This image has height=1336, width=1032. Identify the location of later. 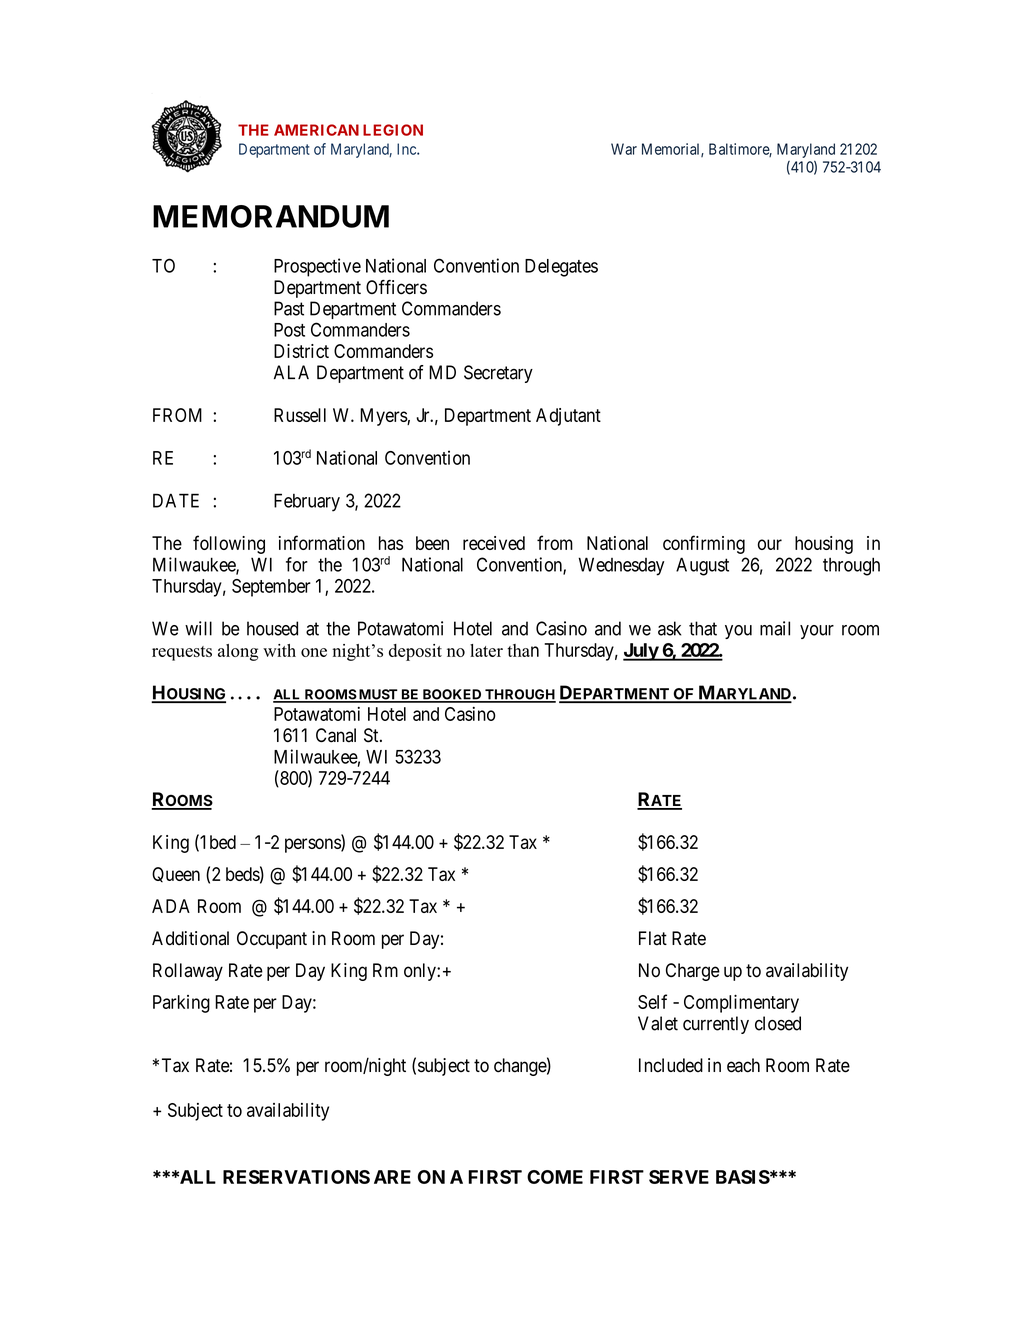
(486, 650).
